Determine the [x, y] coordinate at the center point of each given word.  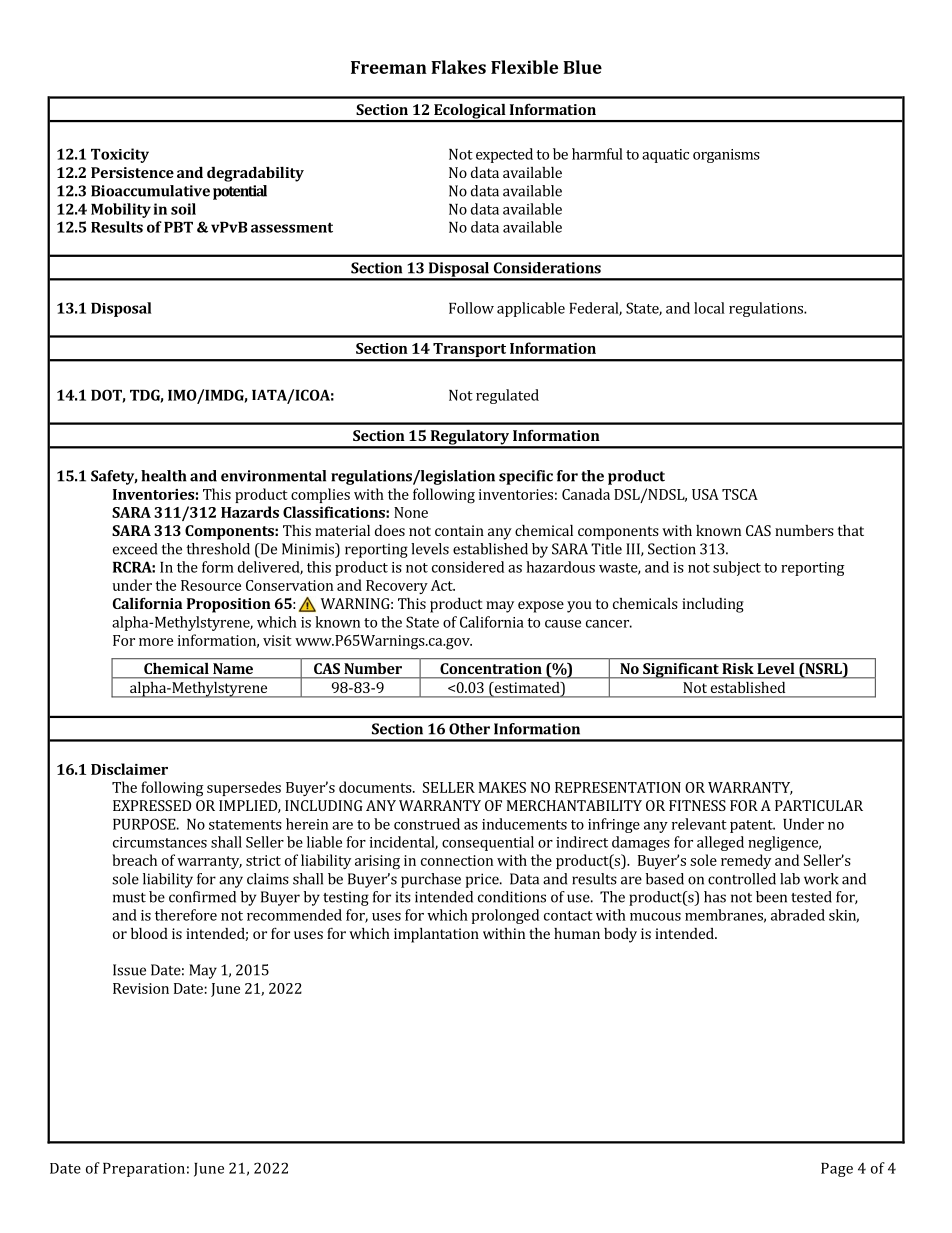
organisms [726, 156]
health [164, 476]
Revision [141, 988]
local [709, 308]
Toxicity [120, 155]
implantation [436, 935]
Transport [469, 351]
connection [457, 860]
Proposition [229, 605]
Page [837, 1170]
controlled [742, 879]
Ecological [470, 112]
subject [737, 568]
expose [541, 607]
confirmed [202, 897]
